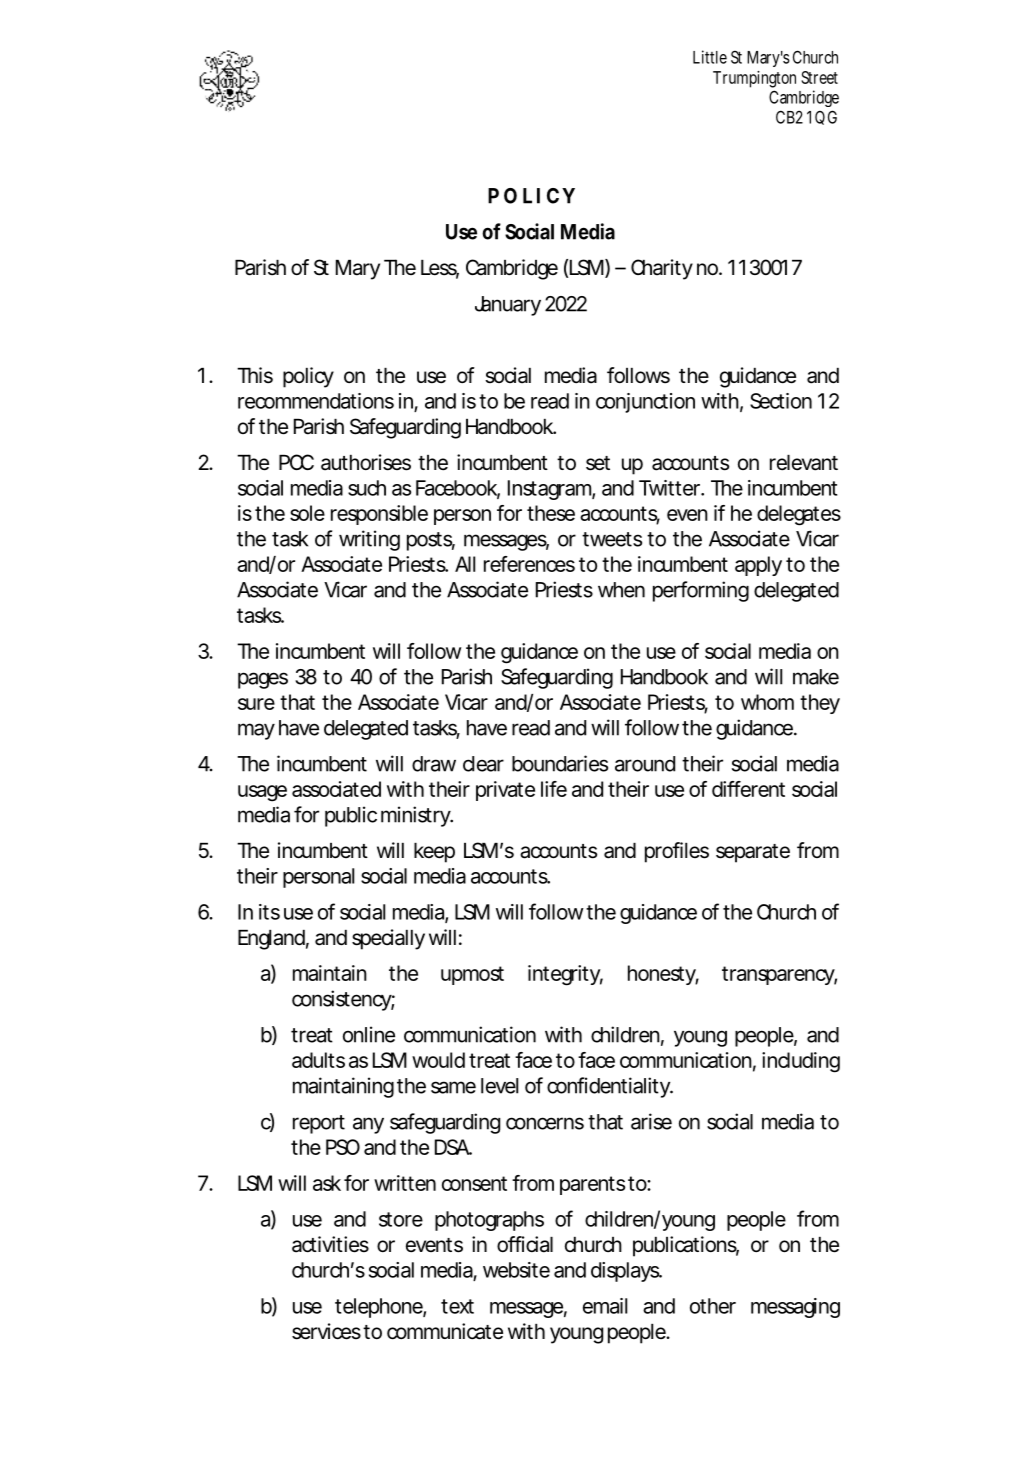 Image resolution: width=1035 pixels, height=1465 pixels. I want to click on services, so click(326, 1331).
